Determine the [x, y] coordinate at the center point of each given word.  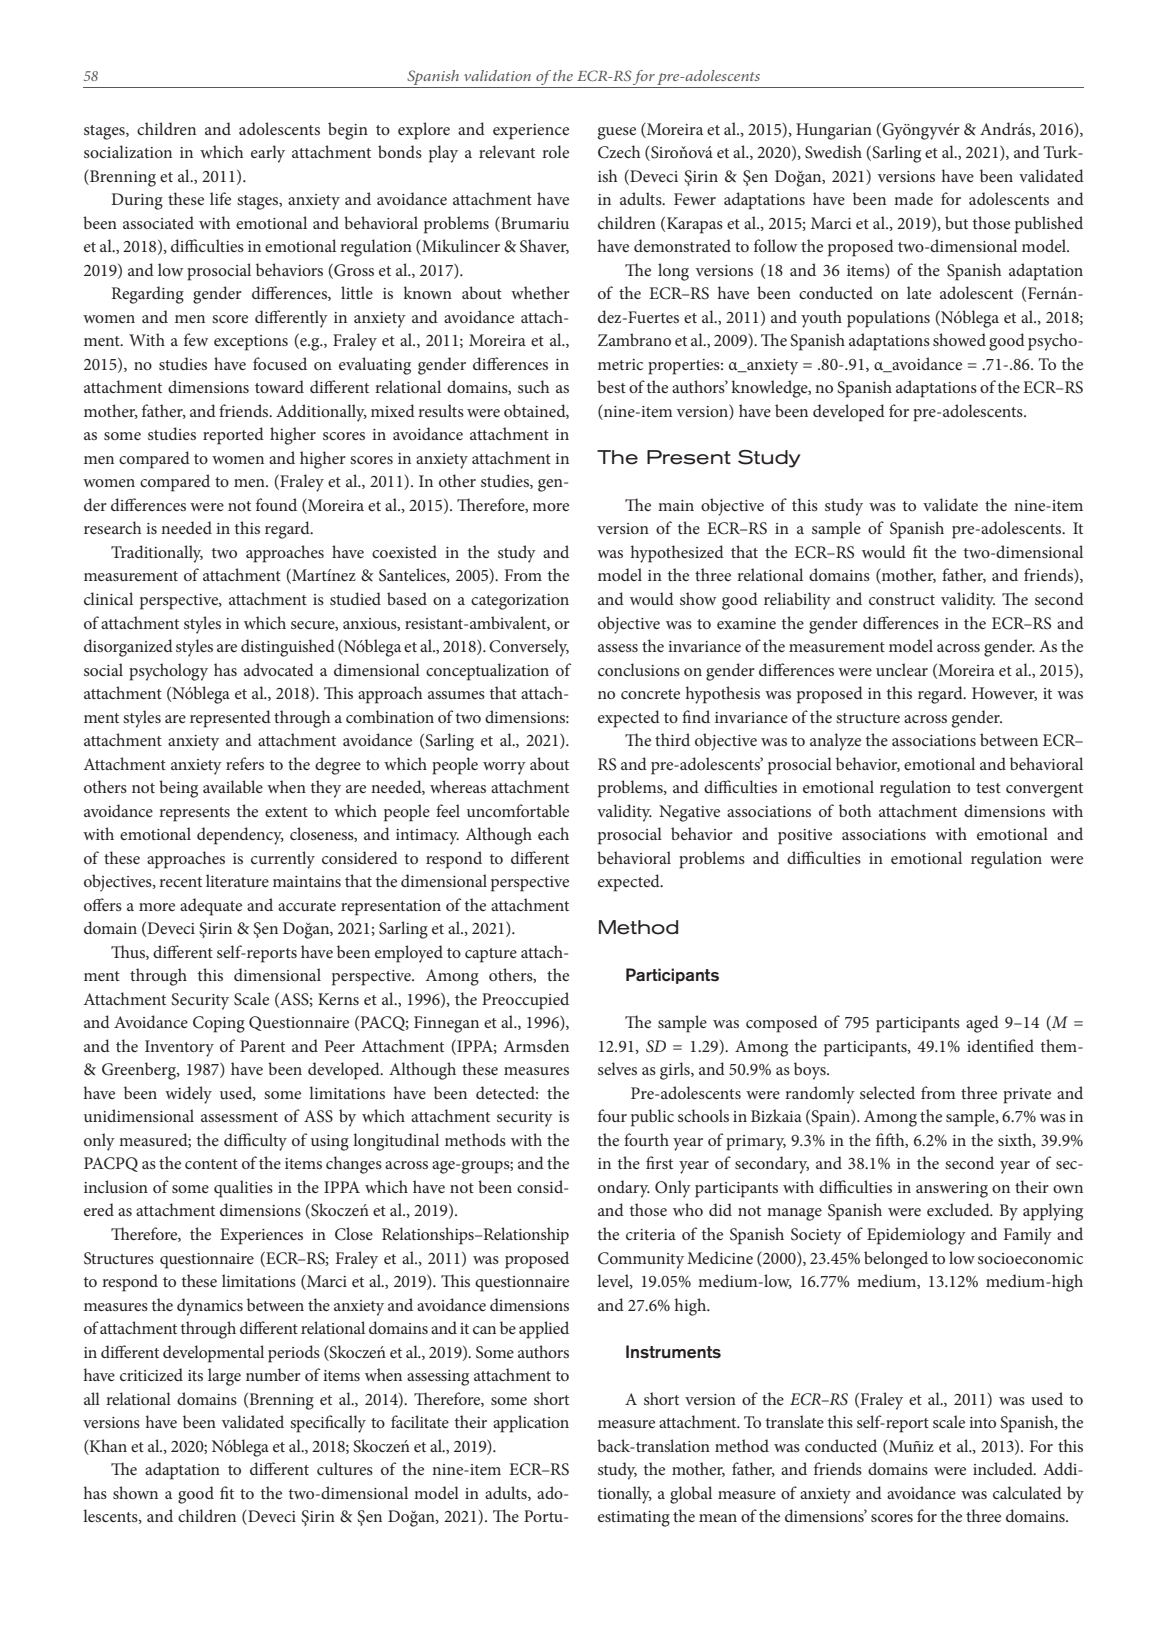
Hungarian [834, 131]
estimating [634, 1519]
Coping [219, 1024]
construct [902, 600]
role [555, 151]
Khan [107, 1445]
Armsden [536, 1045]
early [268, 154]
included [1004, 1468]
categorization [520, 602]
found [276, 504]
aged [982, 1024]
